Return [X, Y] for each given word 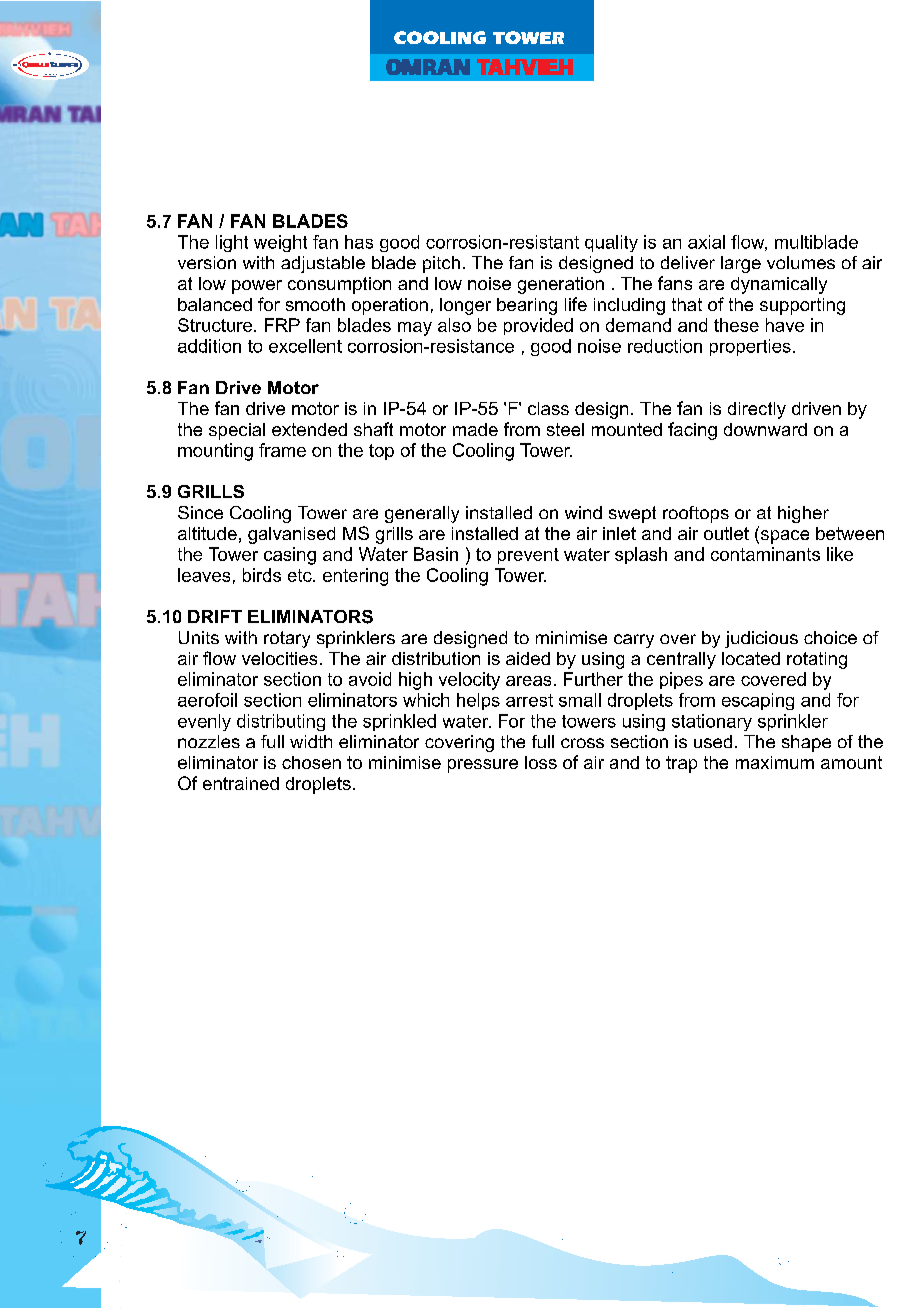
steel [565, 429]
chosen [311, 762]
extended [309, 429]
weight [280, 243]
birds [262, 575]
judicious [761, 639]
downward [765, 429]
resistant [543, 242]
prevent [528, 556]
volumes [801, 262]
